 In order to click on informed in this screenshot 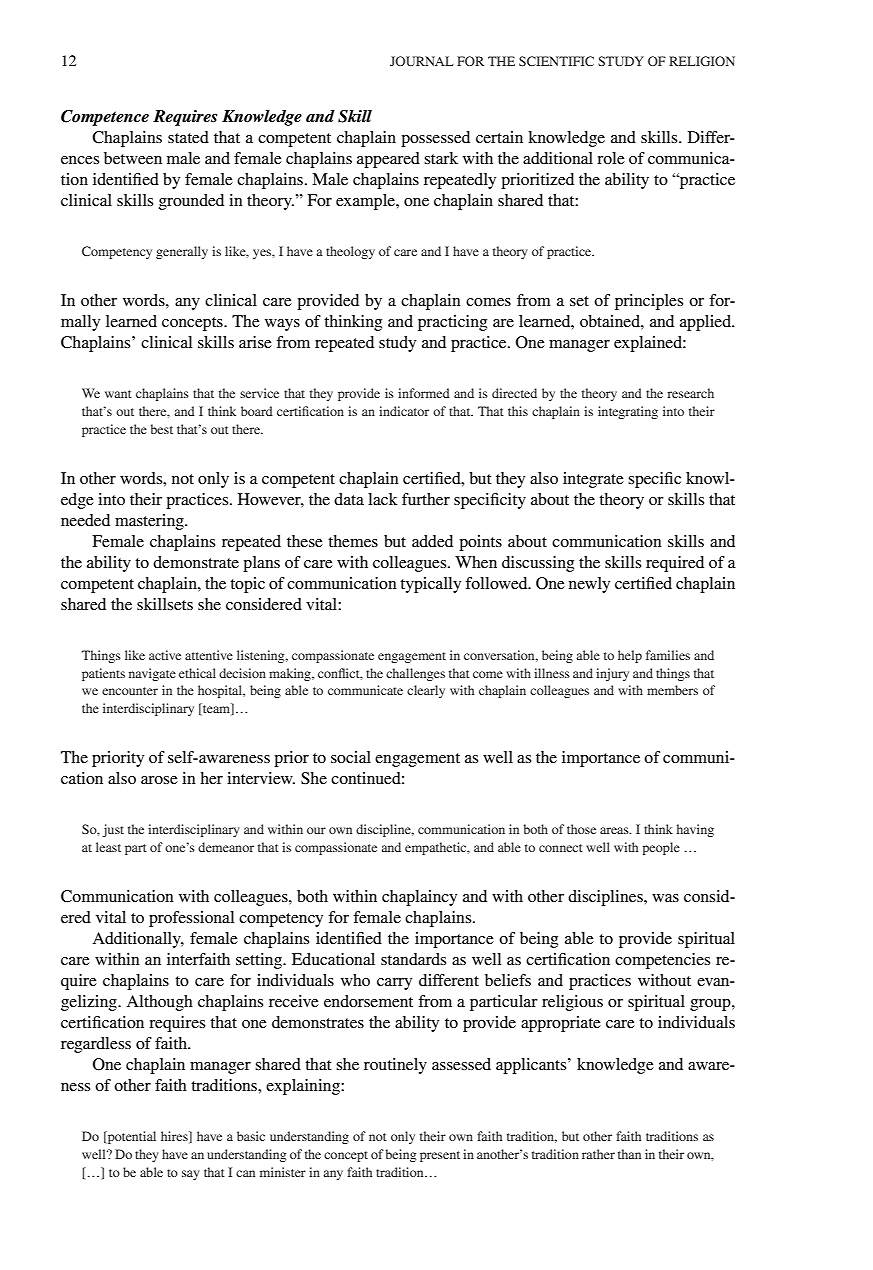, I will do `click(424, 393)`.
